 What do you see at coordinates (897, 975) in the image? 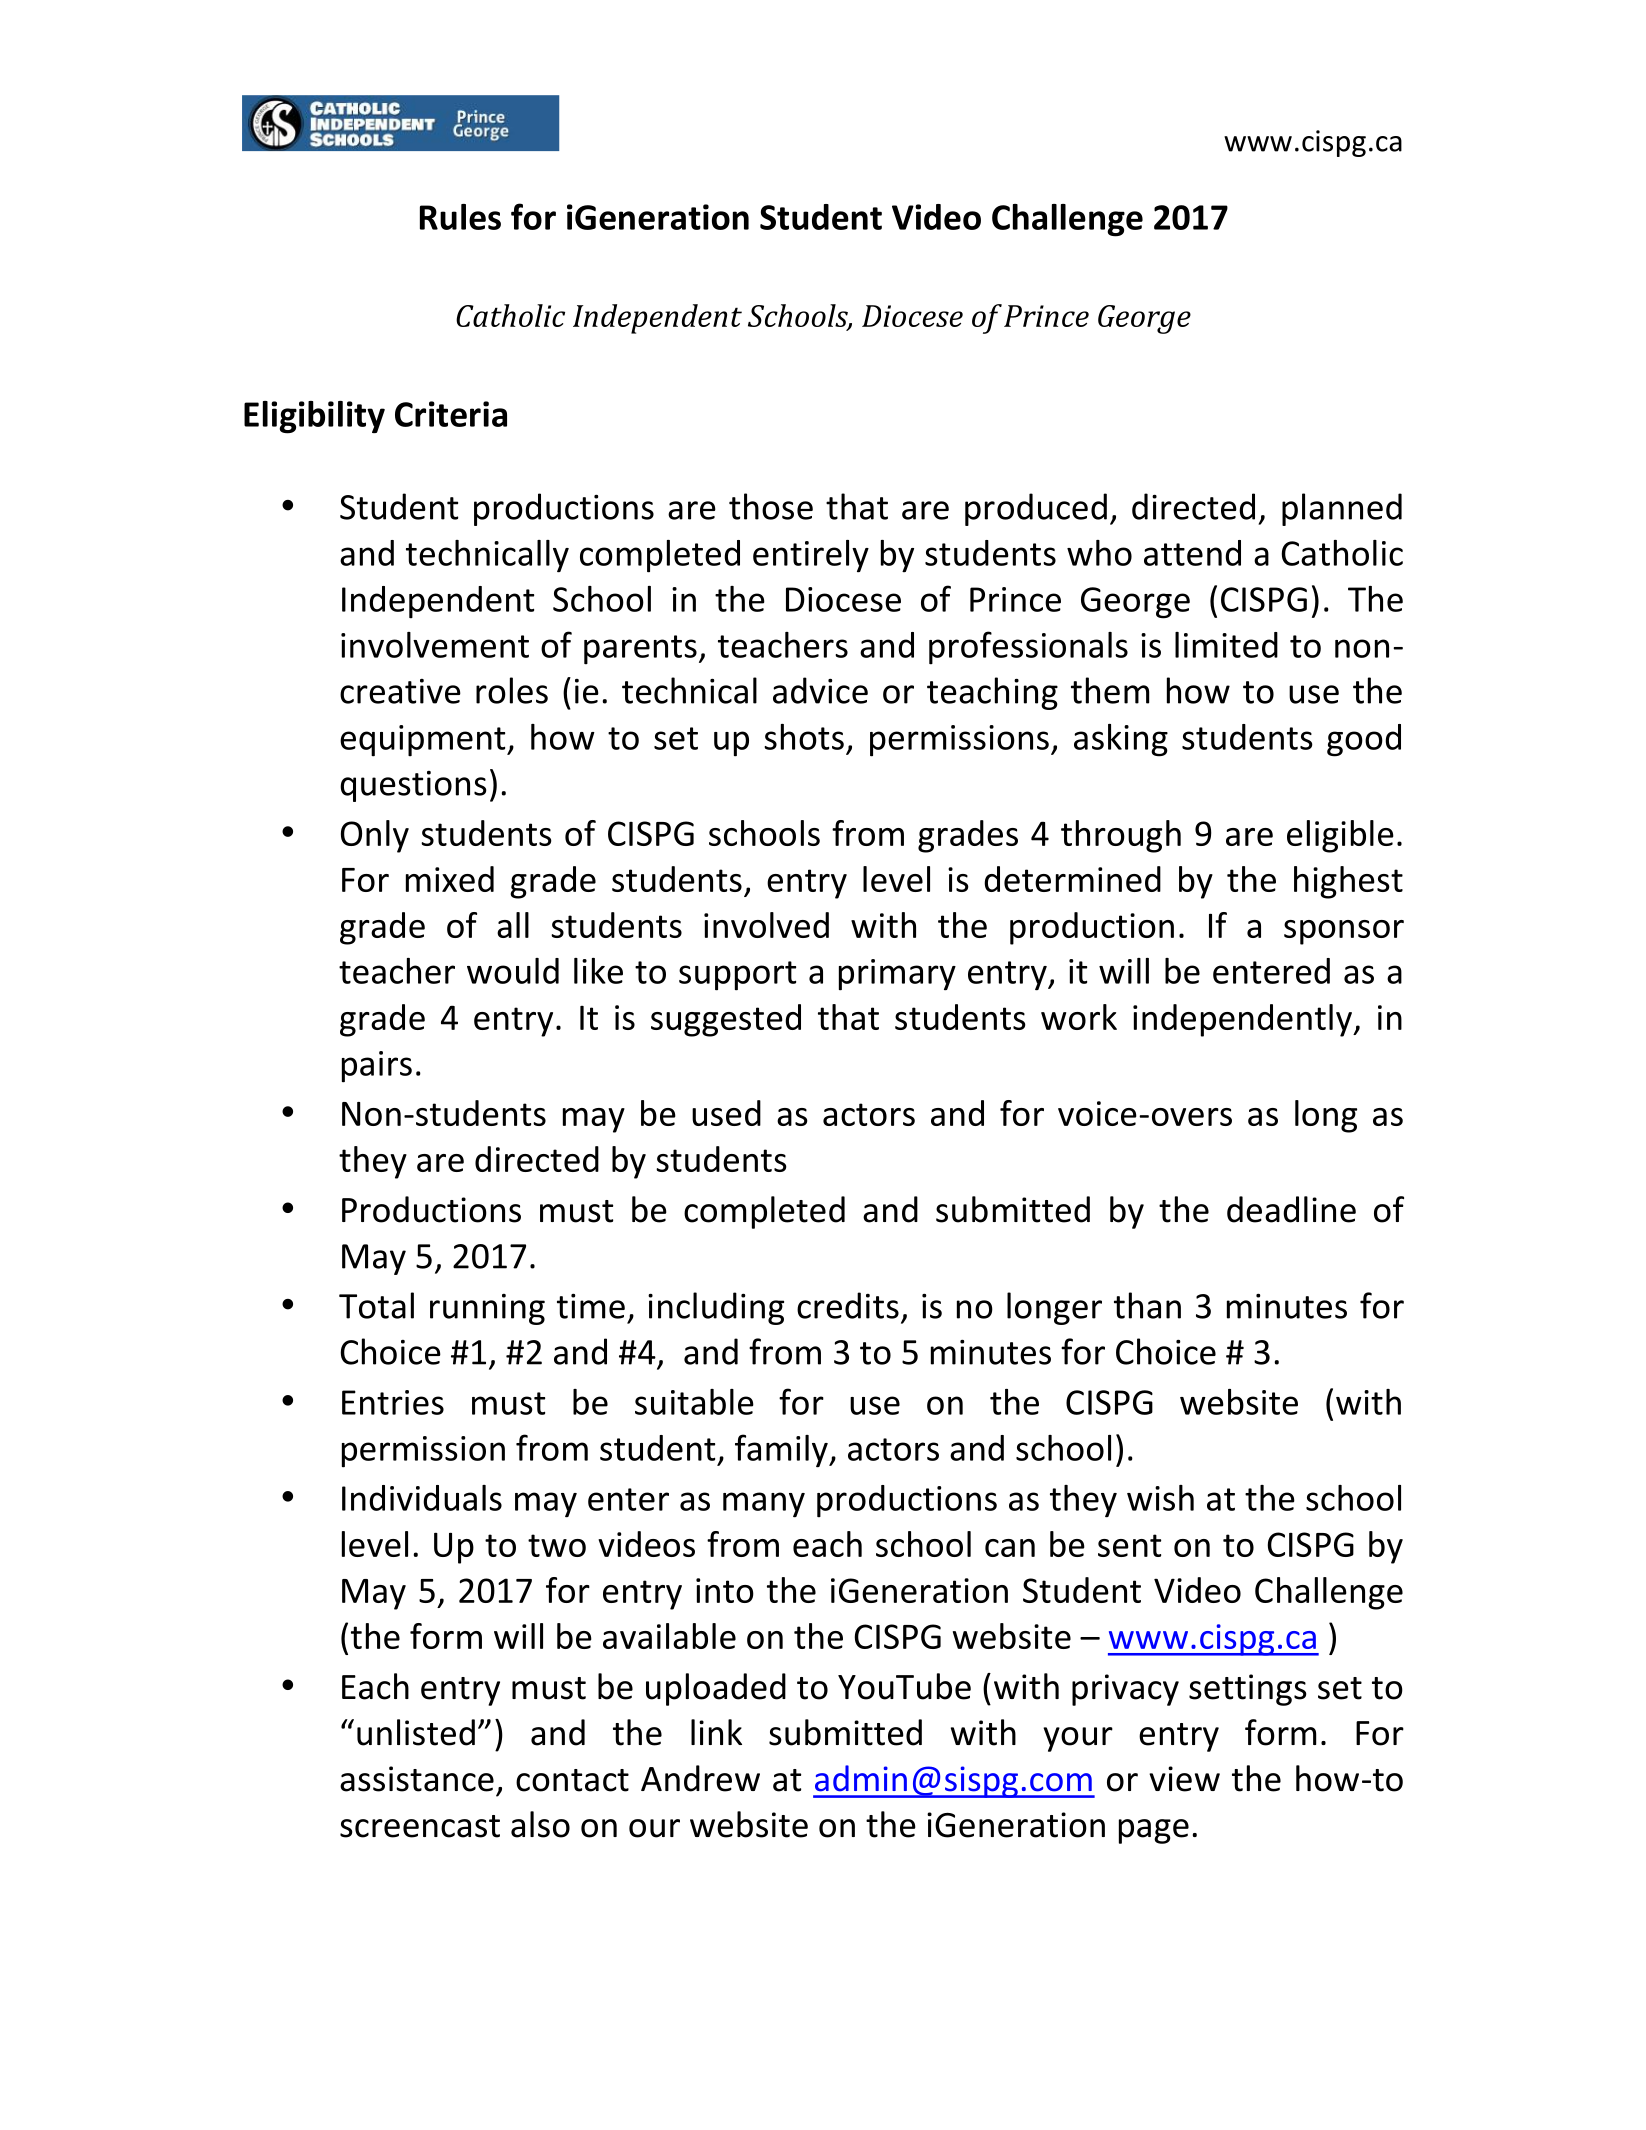
I see `primary` at bounding box center [897, 975].
